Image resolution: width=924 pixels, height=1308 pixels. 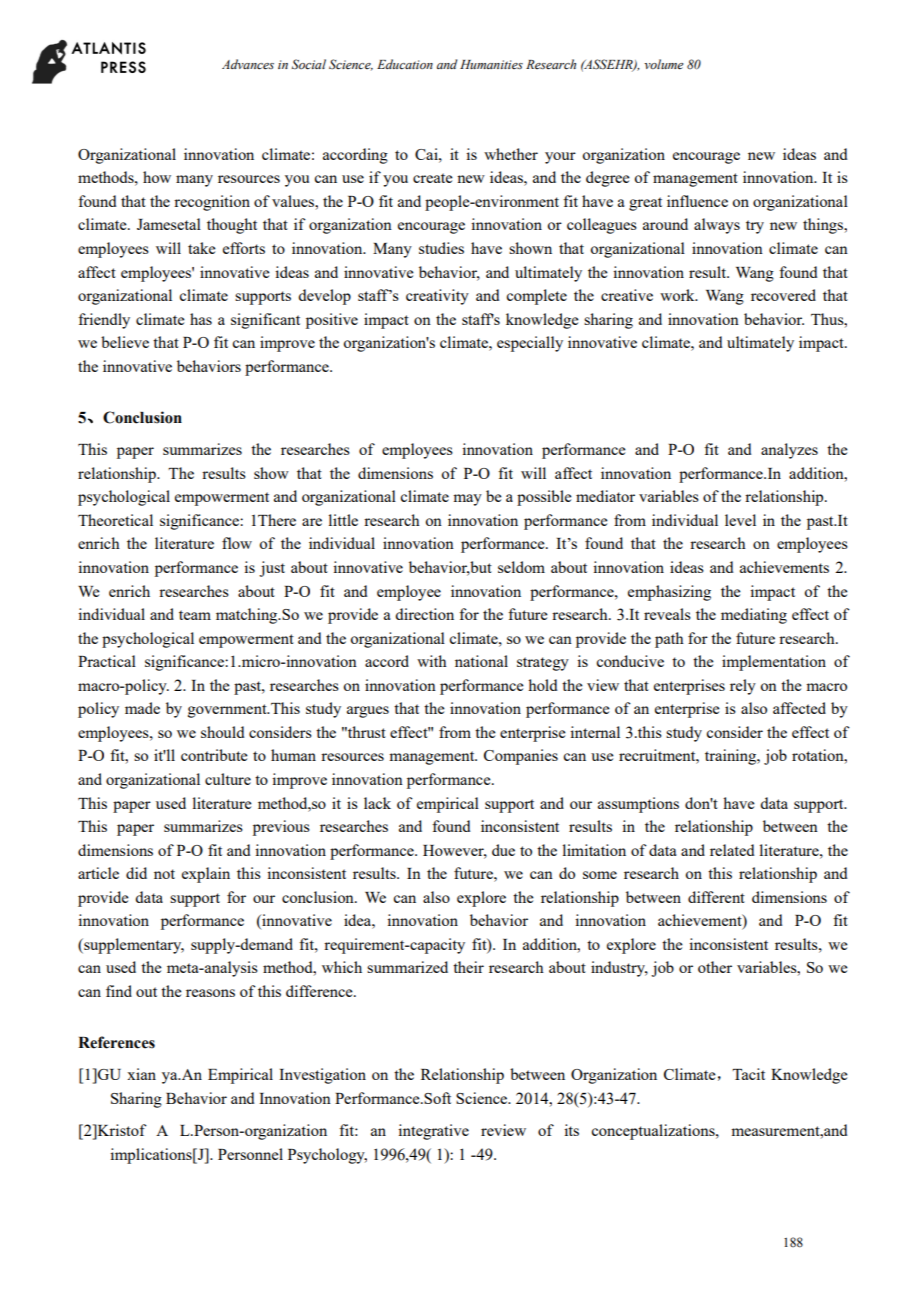 What do you see at coordinates (405, 64) in the screenshot?
I see `Education` at bounding box center [405, 64].
